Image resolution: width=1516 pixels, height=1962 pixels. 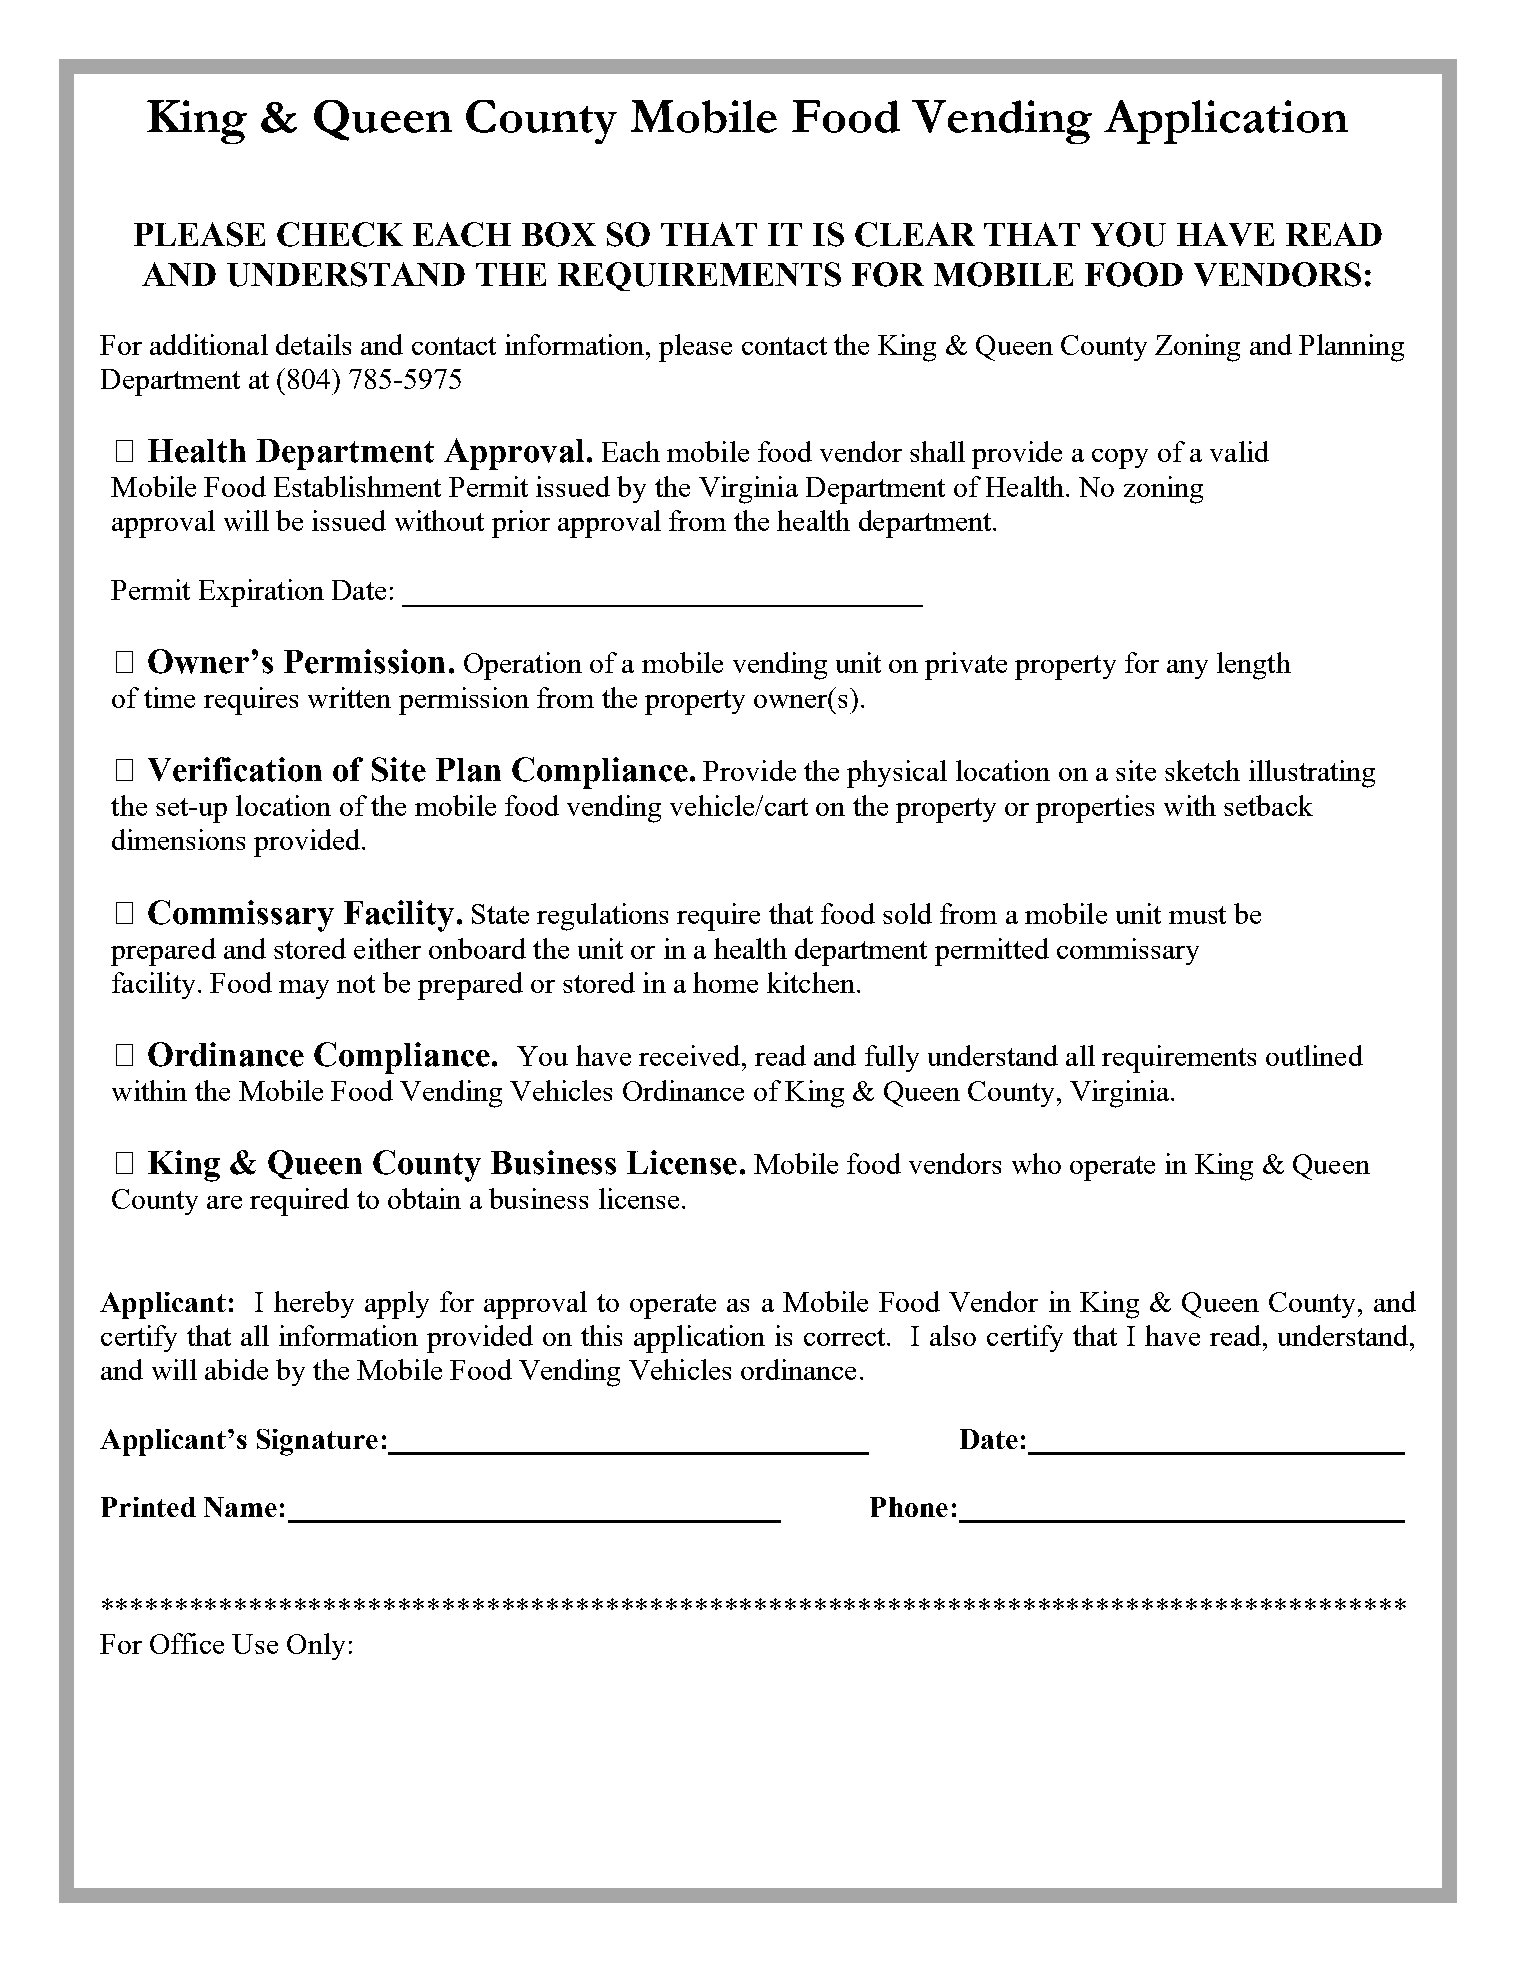 What do you see at coordinates (255, 1644) in the screenshot?
I see `Use` at bounding box center [255, 1644].
